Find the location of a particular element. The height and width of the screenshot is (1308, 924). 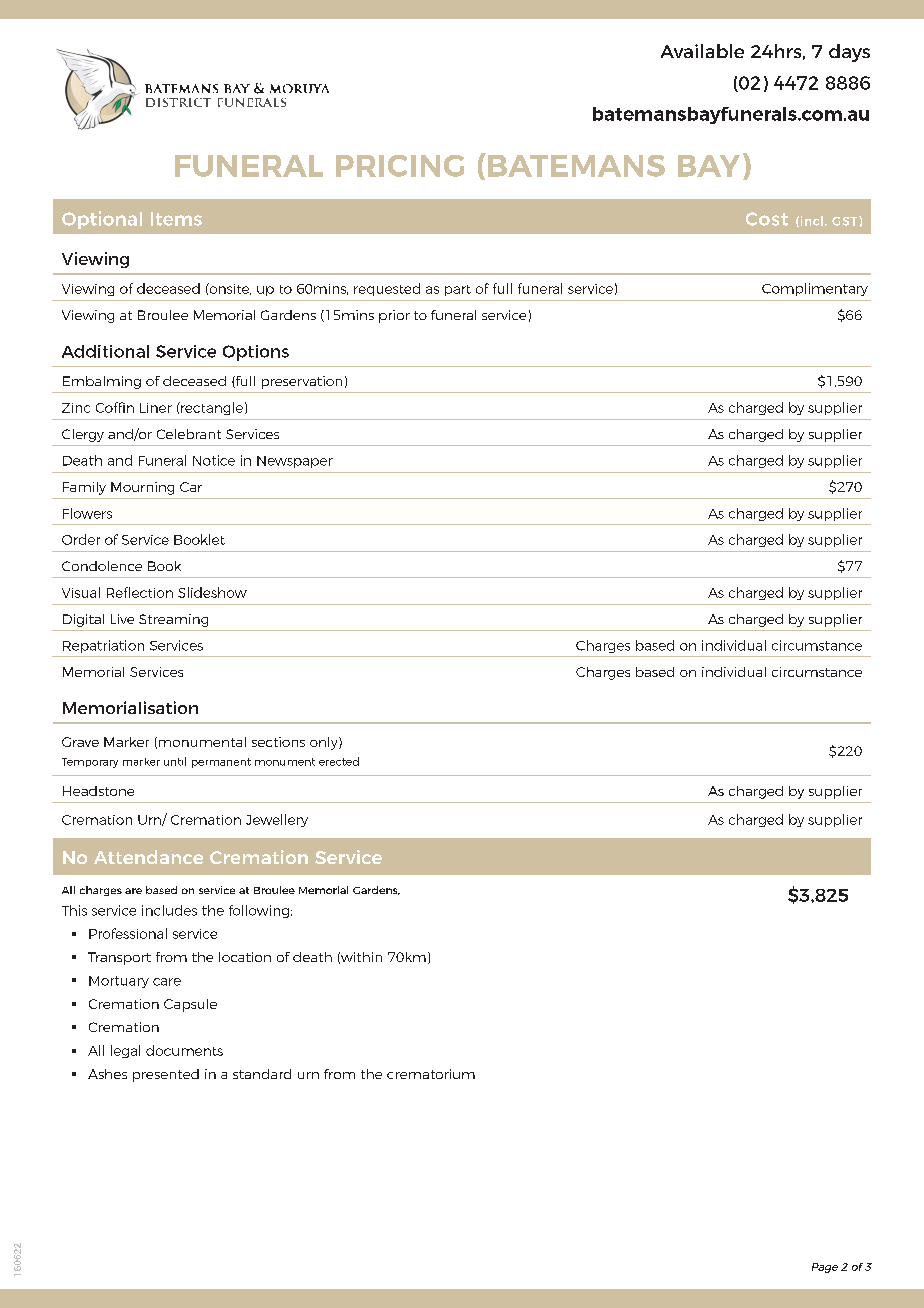

part is located at coordinates (458, 290).
